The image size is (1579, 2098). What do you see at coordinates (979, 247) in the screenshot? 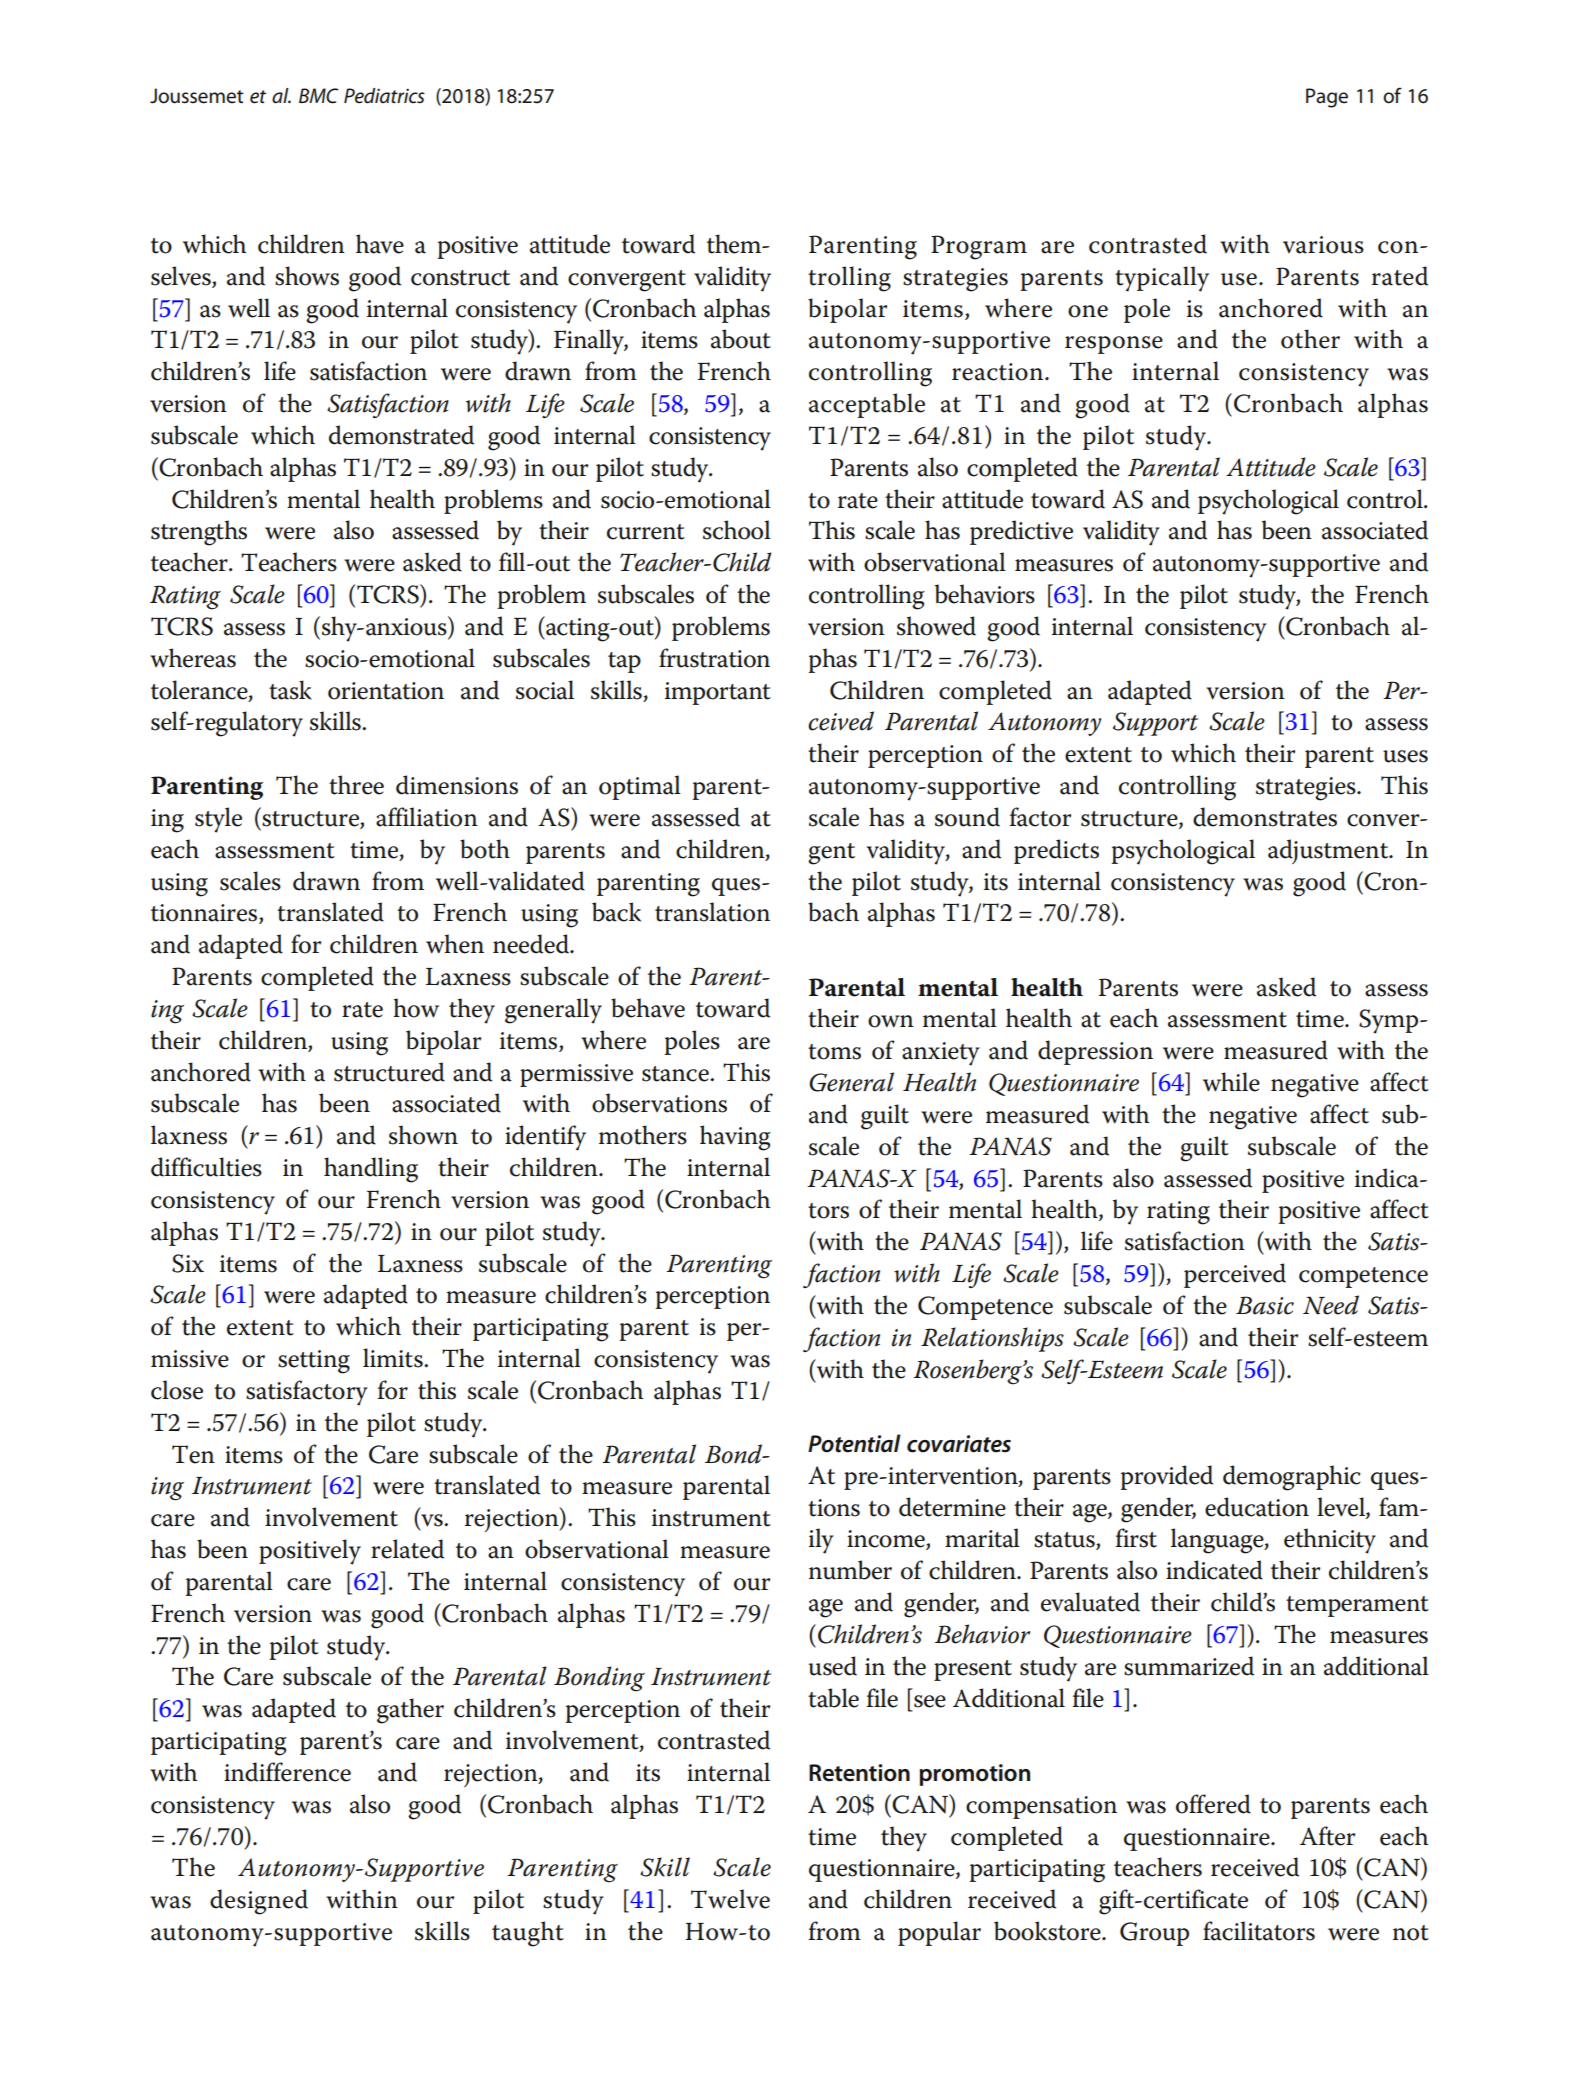
I see `Program` at bounding box center [979, 247].
